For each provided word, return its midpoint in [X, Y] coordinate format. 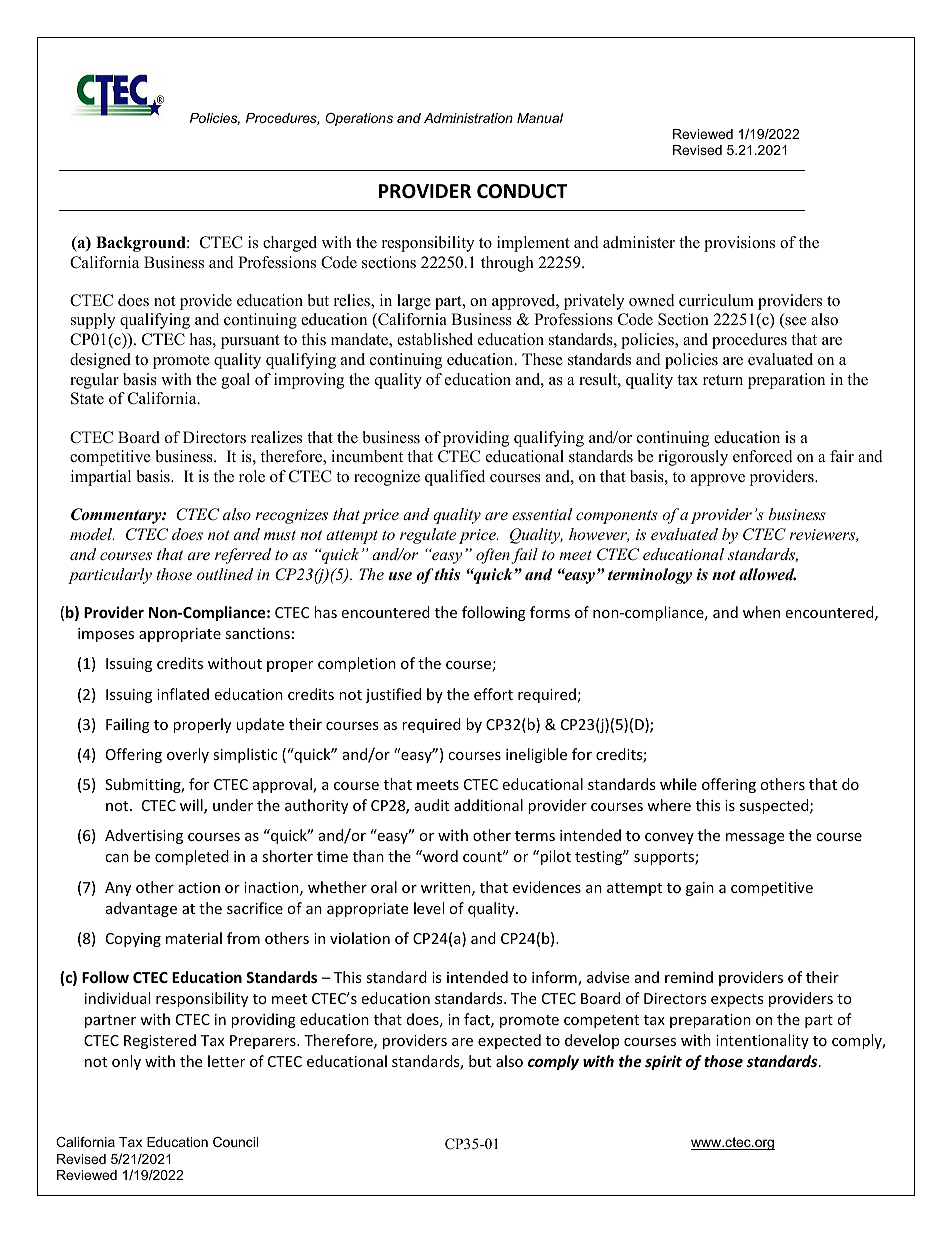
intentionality [762, 1041]
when [761, 612]
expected [509, 1041]
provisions [739, 244]
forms [550, 612]
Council [235, 1142]
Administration [468, 118]
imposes [106, 635]
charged [290, 244]
